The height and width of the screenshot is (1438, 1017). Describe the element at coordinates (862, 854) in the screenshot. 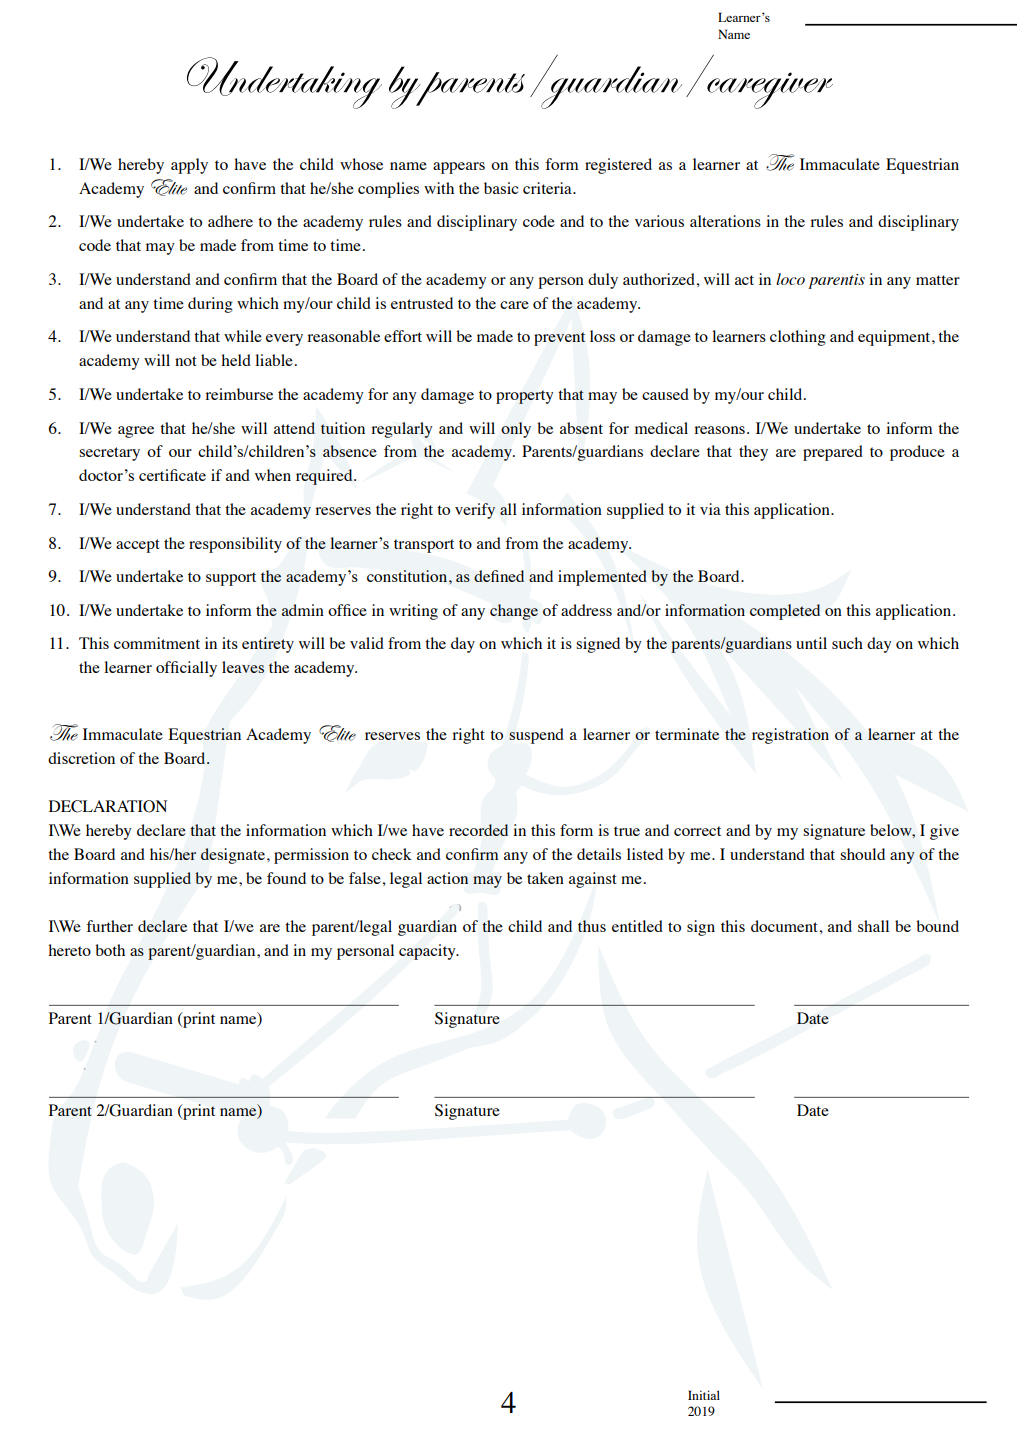

I see `should` at that location.
